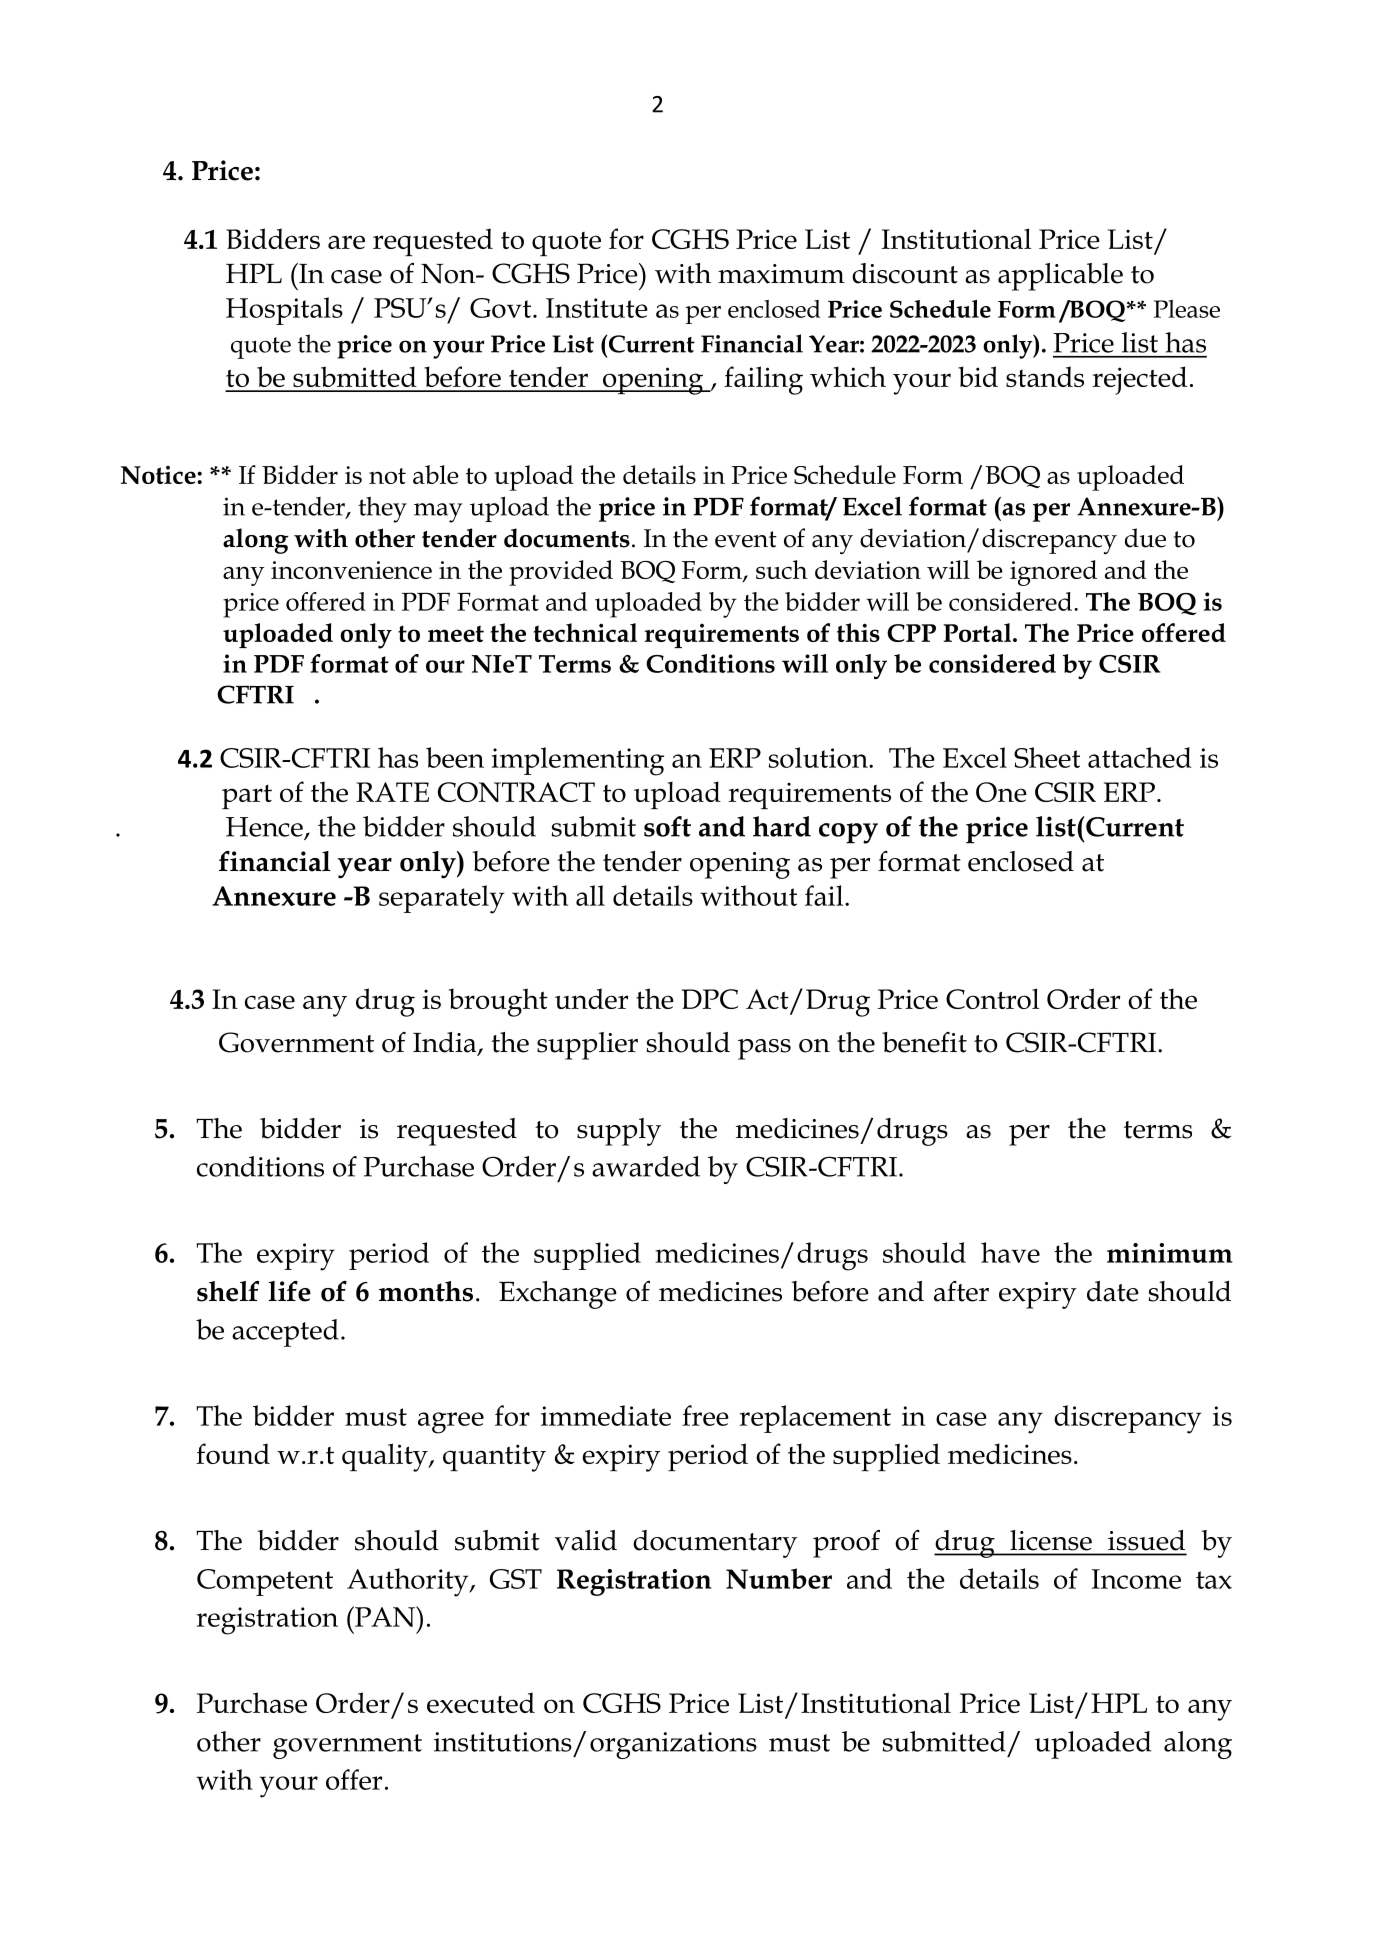  What do you see at coordinates (1053, 573) in the screenshot?
I see `ignored` at bounding box center [1053, 573].
